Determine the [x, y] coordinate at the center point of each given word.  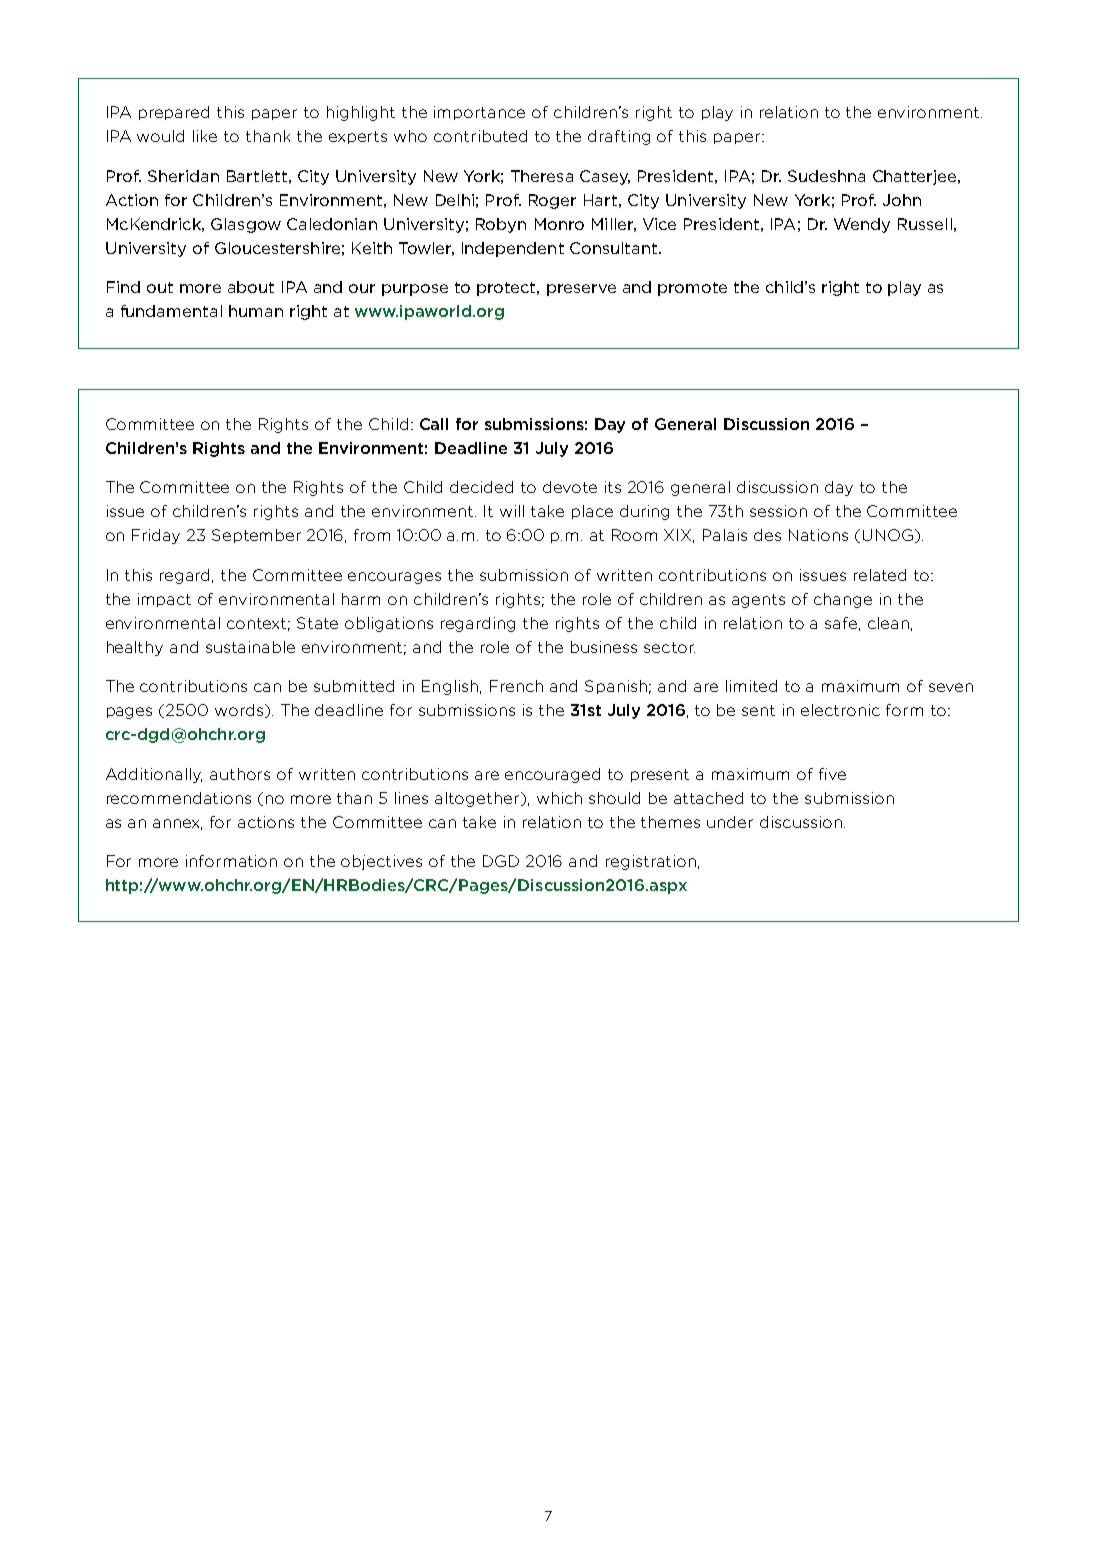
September [256, 536]
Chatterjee [916, 177]
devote [570, 487]
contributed [480, 136]
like [205, 136]
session [778, 511]
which [559, 798]
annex [177, 824]
